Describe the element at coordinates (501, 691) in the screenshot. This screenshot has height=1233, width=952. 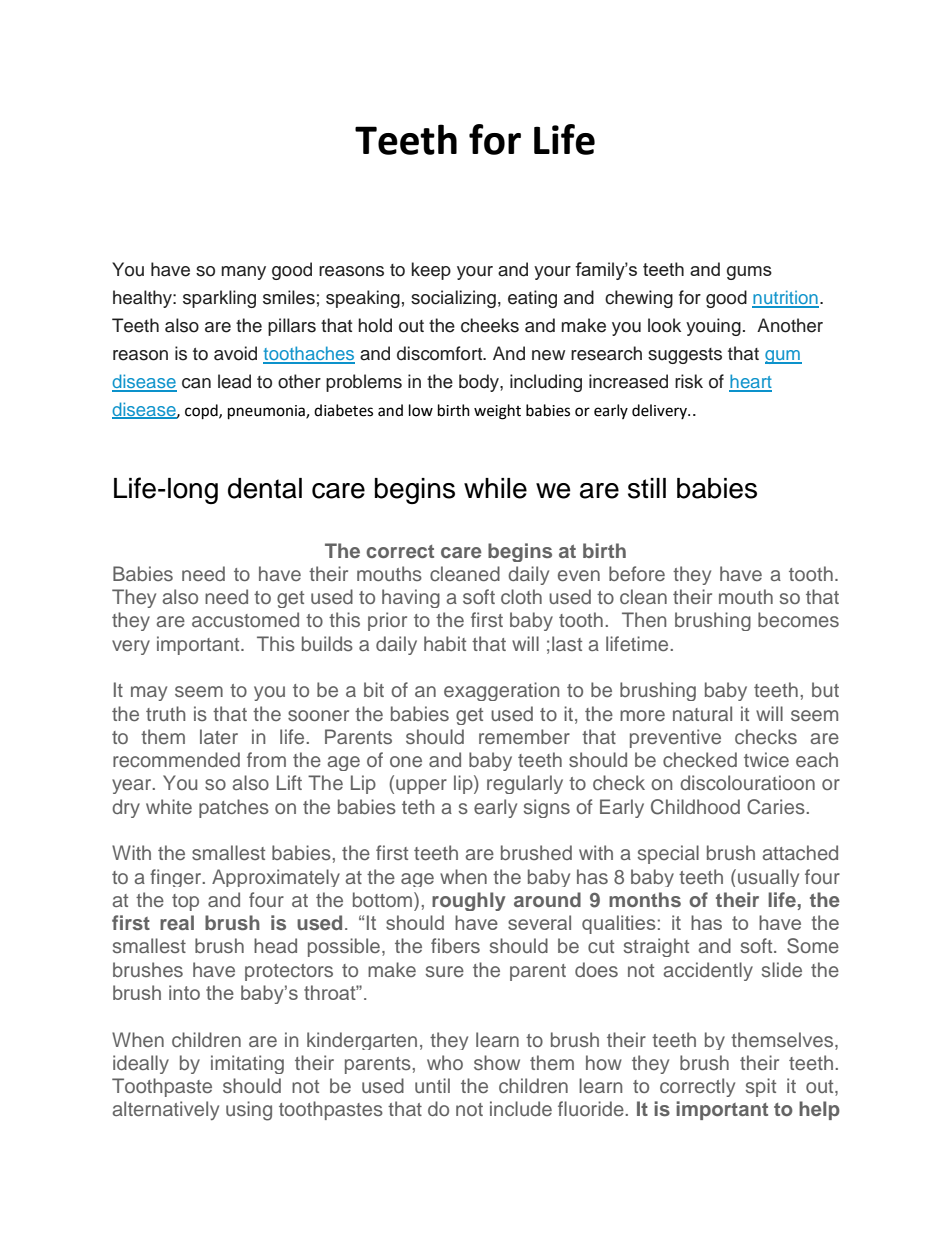
I see `exaggeration` at that location.
